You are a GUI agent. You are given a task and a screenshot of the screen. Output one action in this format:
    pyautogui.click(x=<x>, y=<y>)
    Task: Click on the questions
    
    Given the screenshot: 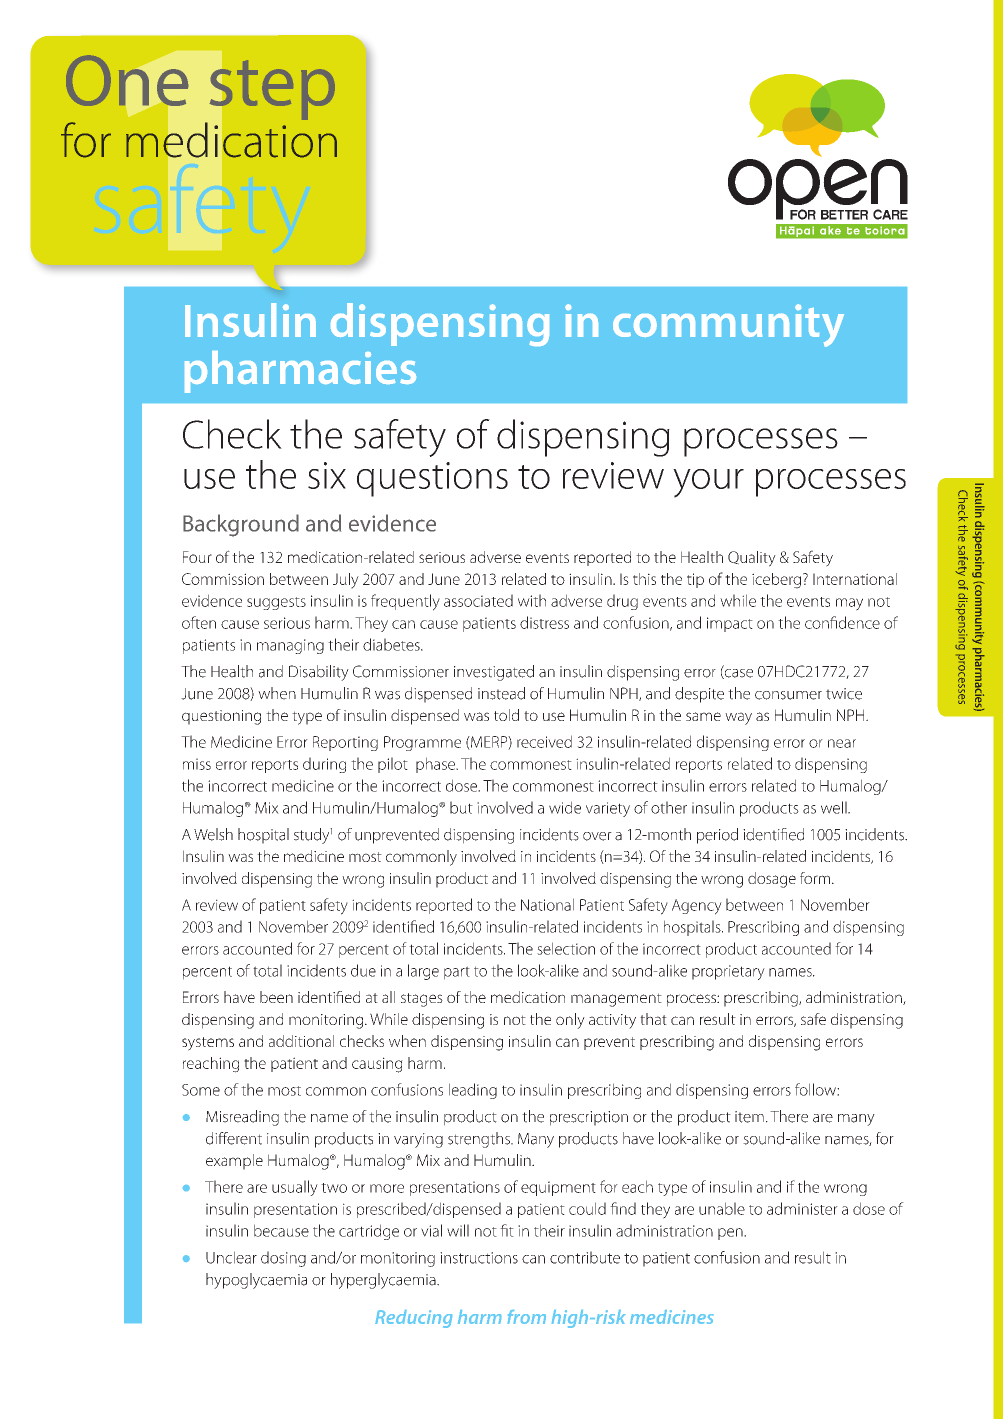 What is the action you would take?
    pyautogui.click(x=432, y=479)
